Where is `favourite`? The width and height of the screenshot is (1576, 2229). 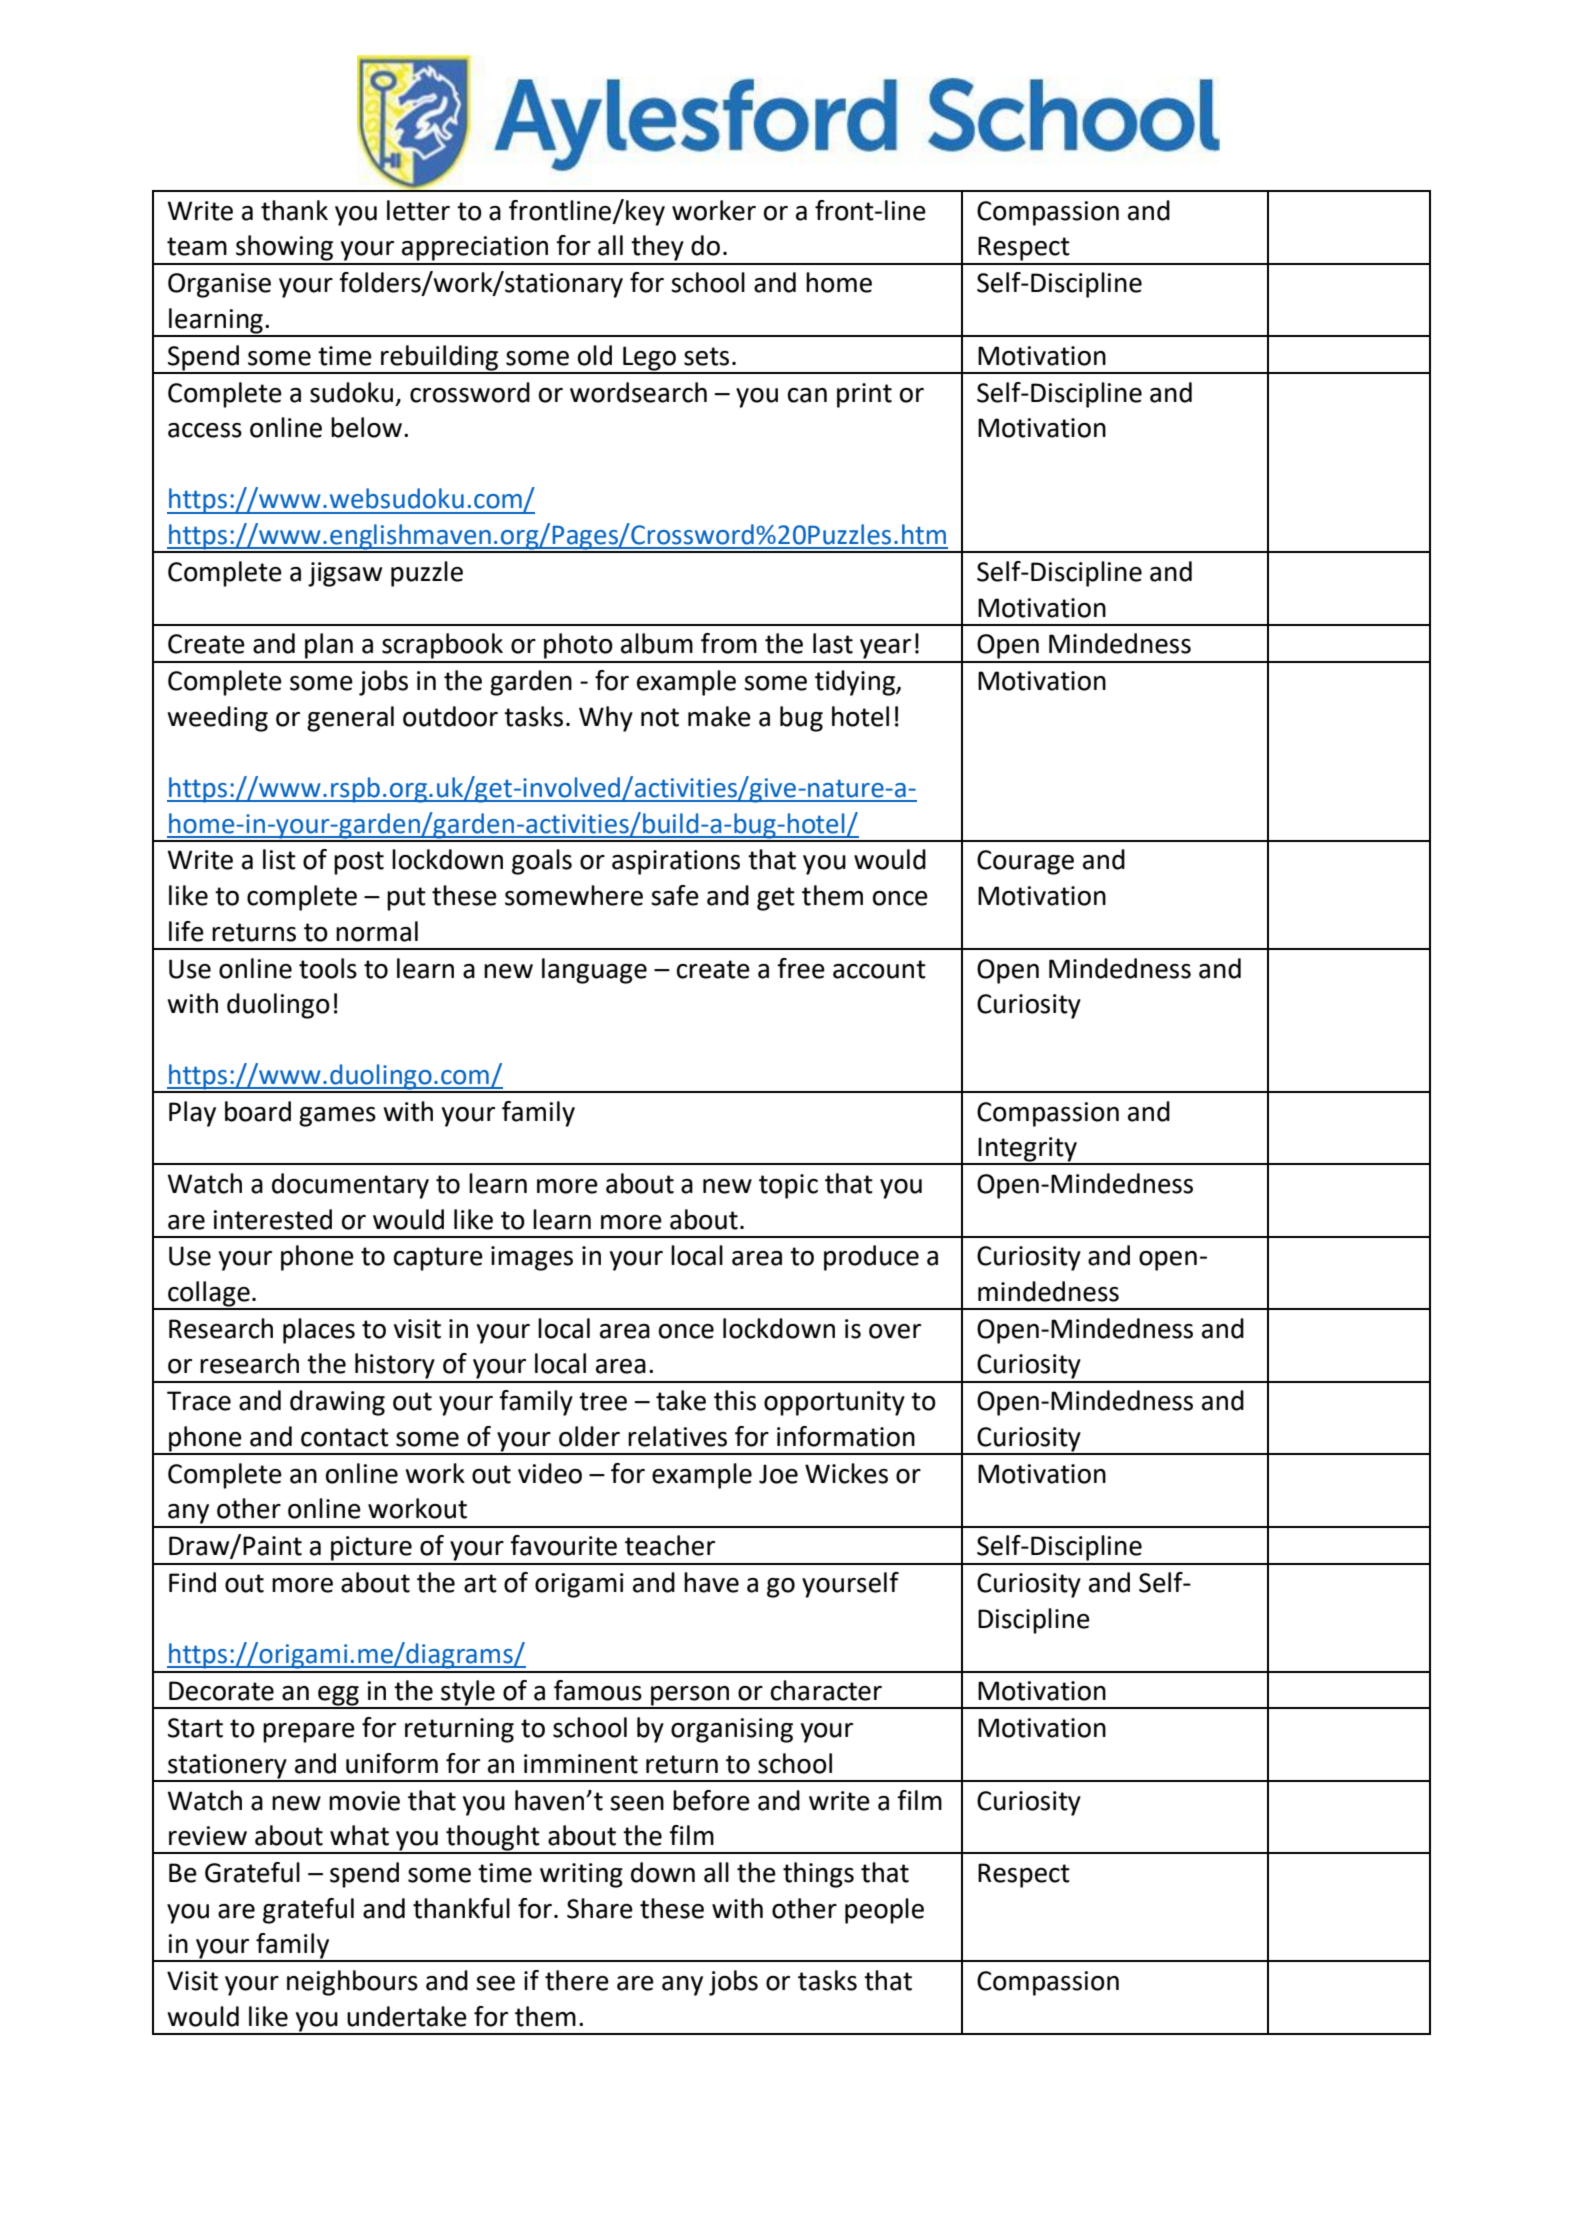
favourite is located at coordinates (563, 1545).
